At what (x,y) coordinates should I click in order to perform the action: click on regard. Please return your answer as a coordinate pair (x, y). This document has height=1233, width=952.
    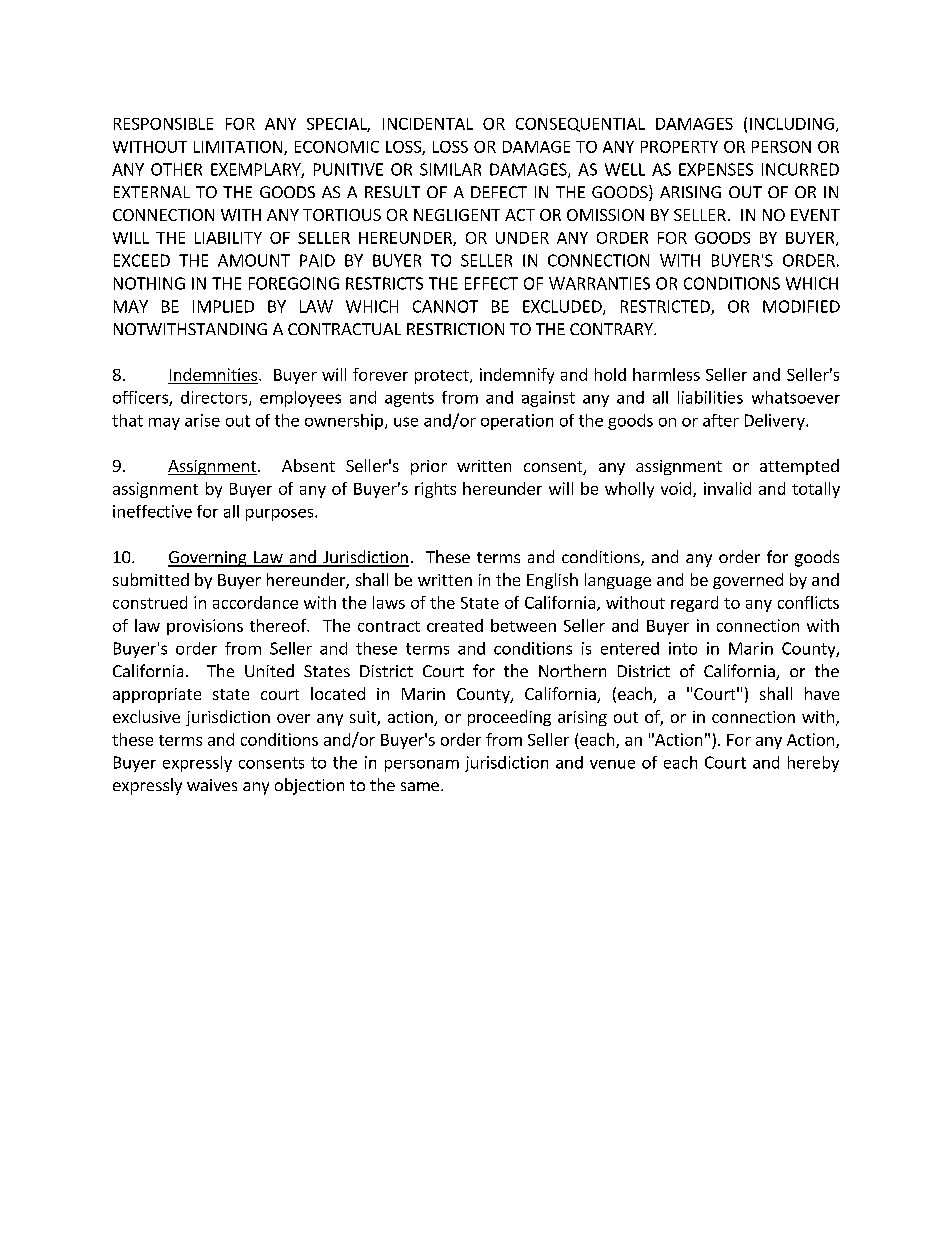
    Looking at the image, I should click on (694, 604).
